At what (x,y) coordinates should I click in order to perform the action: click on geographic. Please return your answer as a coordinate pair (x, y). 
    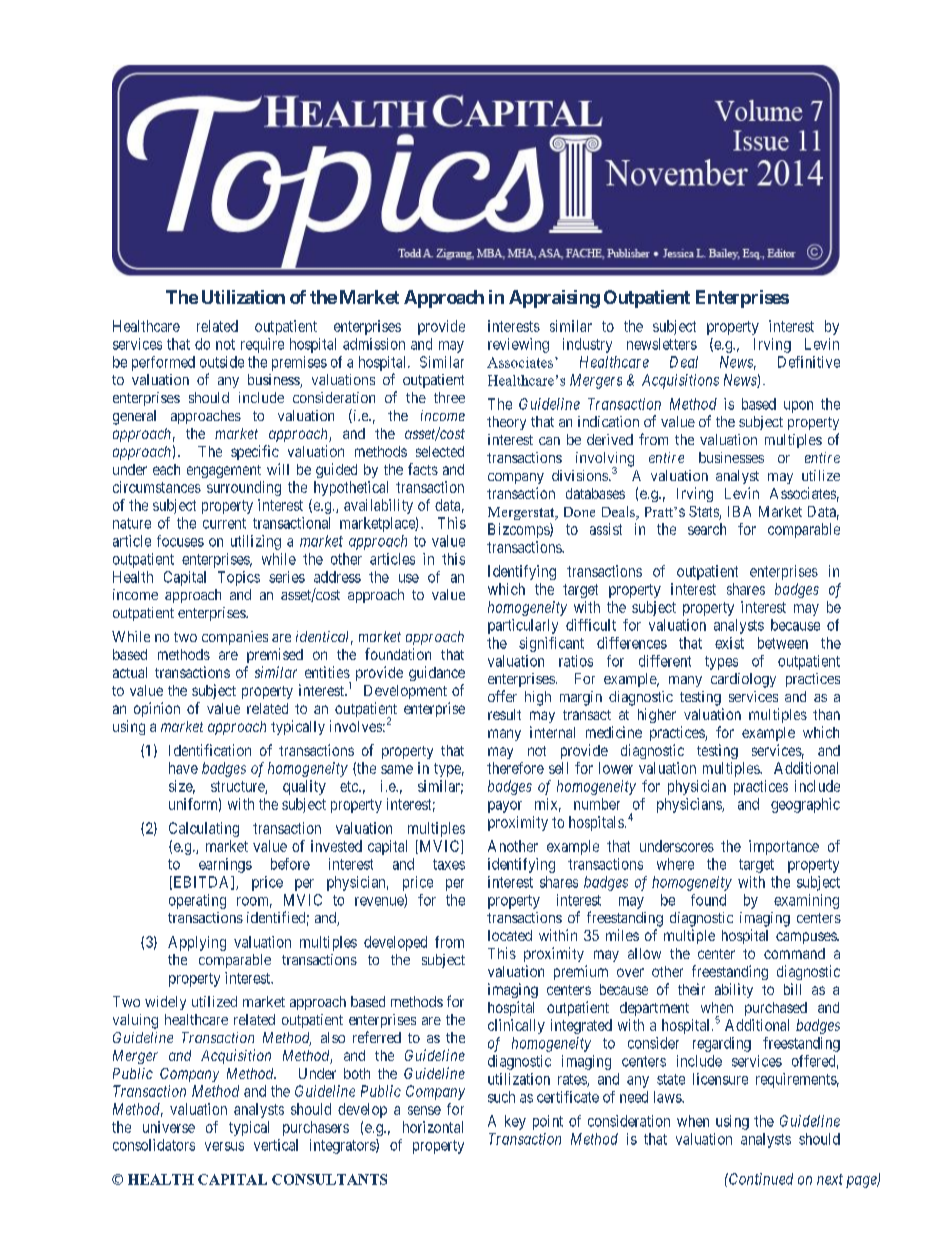
    Looking at the image, I should click on (805, 805).
